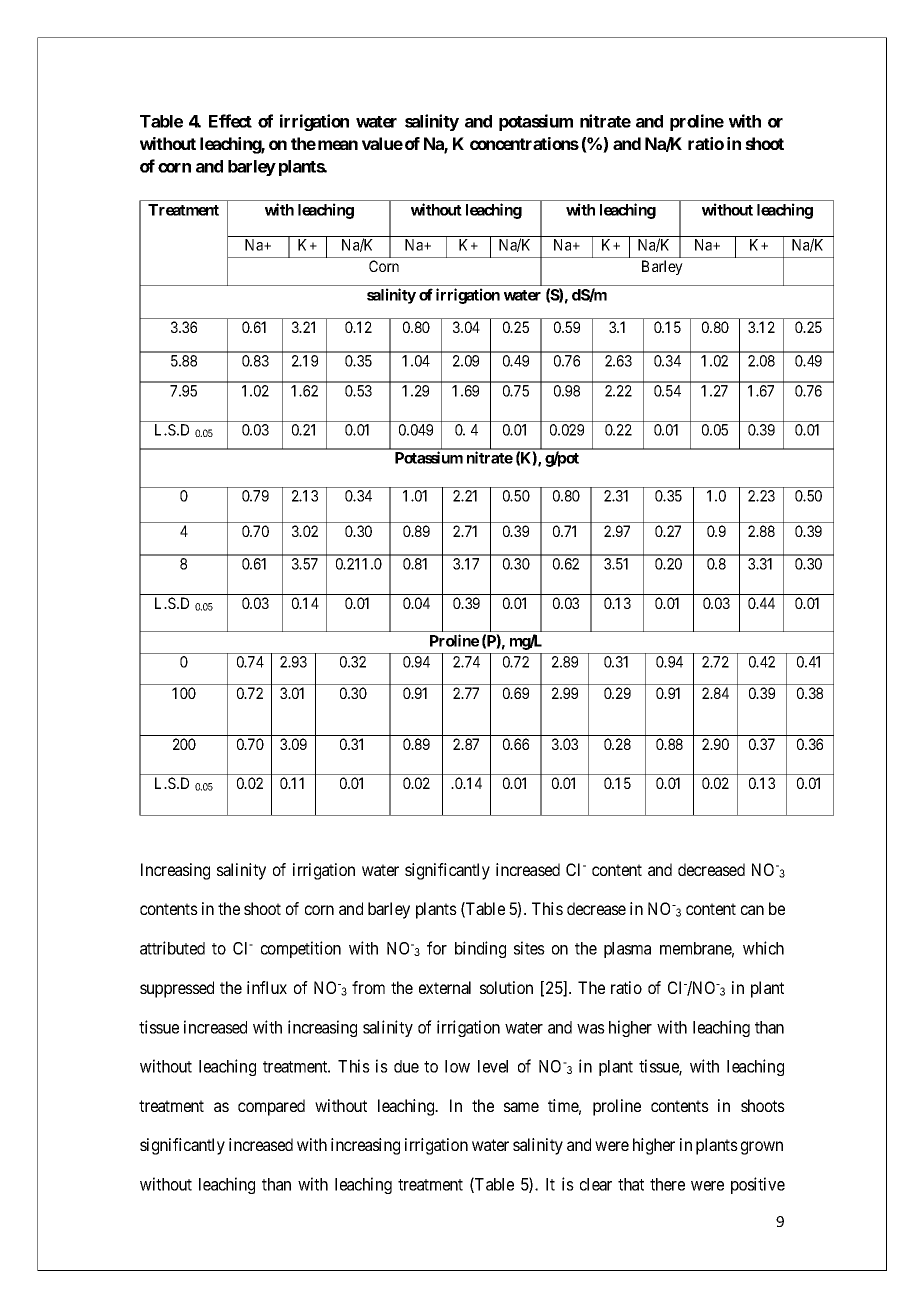  Describe the element at coordinates (627, 950) in the screenshot. I see `plasma` at that location.
